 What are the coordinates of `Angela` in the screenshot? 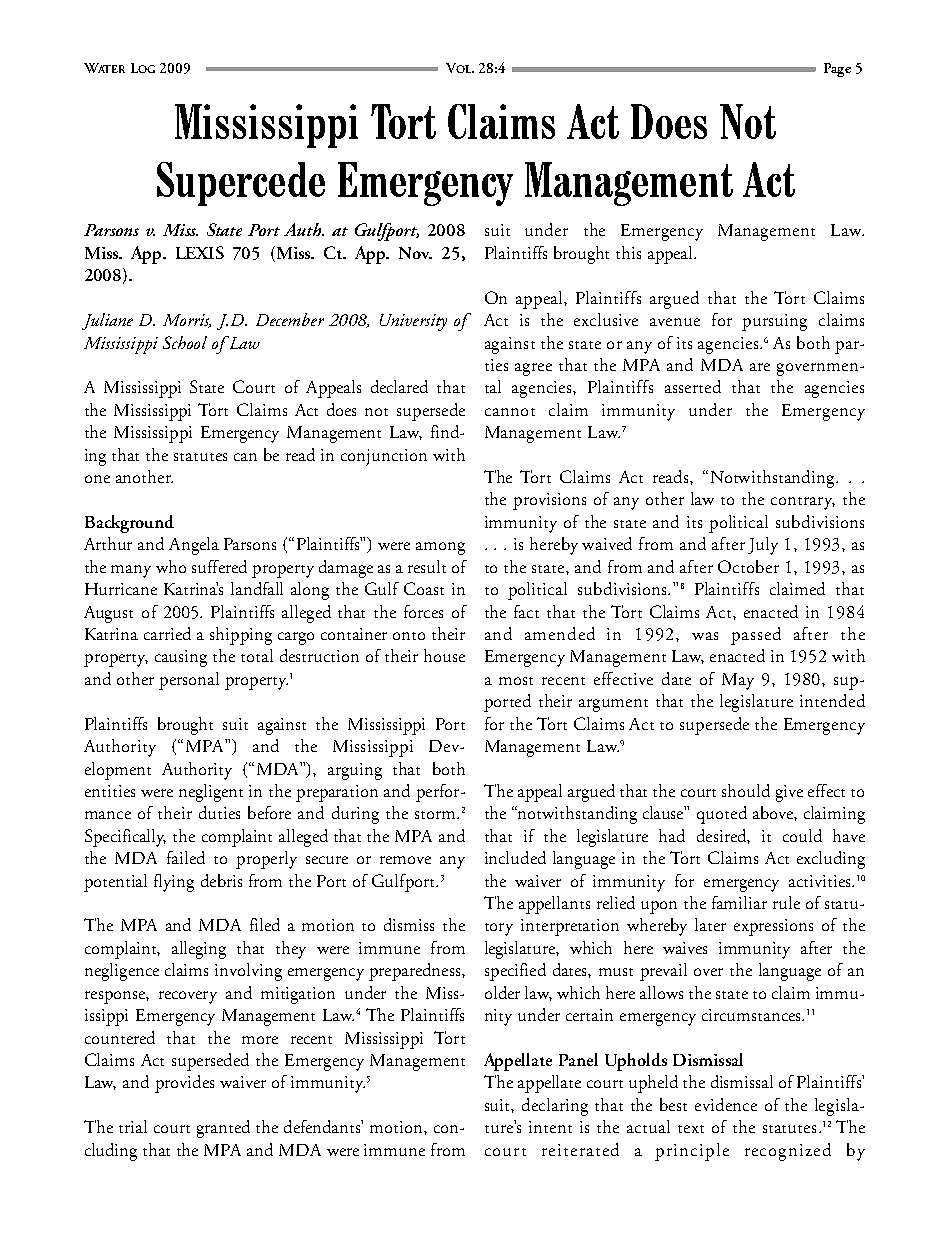 It's located at (194, 546).
